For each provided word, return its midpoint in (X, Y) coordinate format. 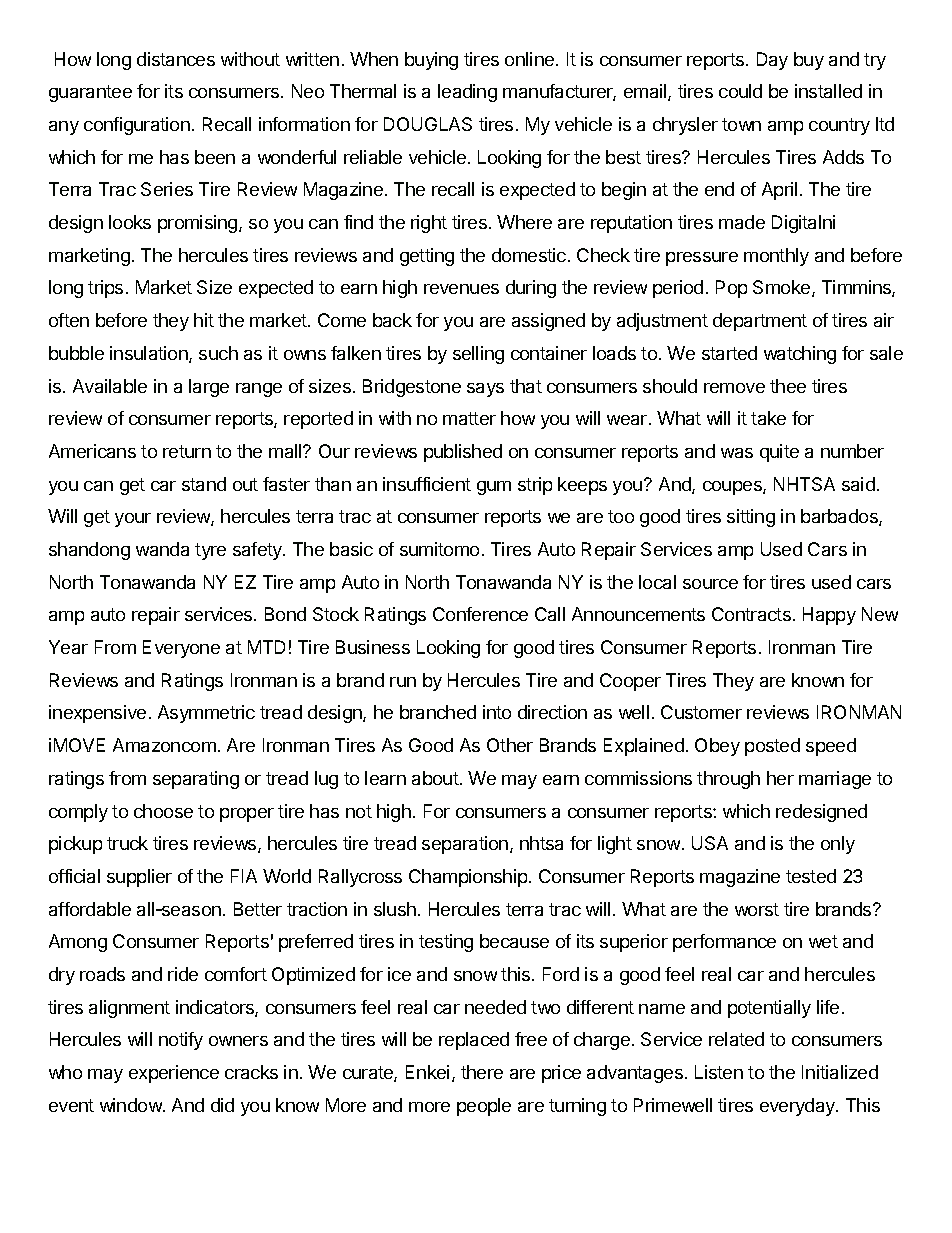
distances (176, 59)
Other (510, 745)
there (482, 1072)
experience (174, 1074)
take (768, 418)
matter (469, 418)
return (187, 451)
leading (467, 93)
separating (196, 780)
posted (772, 747)
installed (828, 91)
